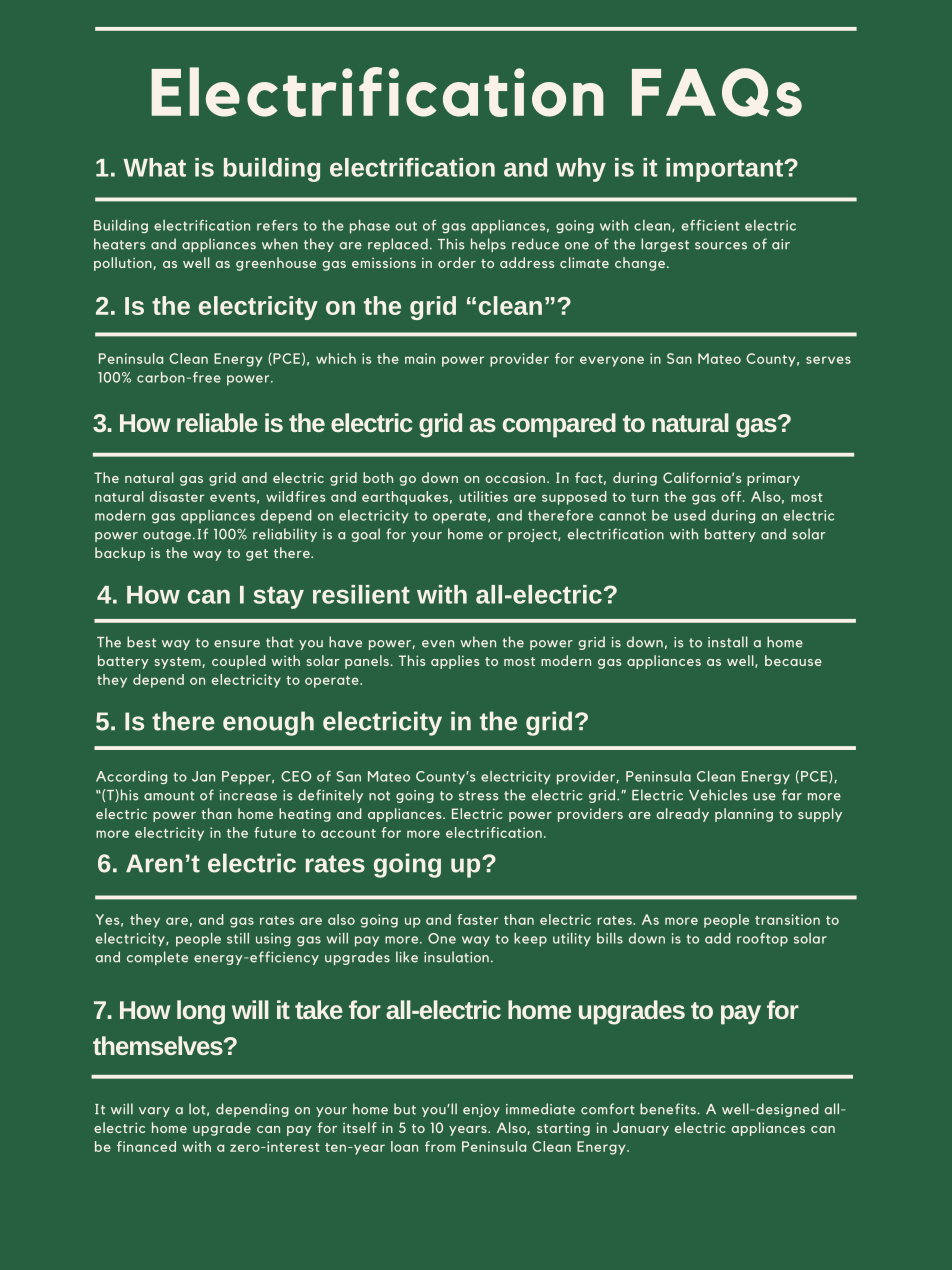 The image size is (952, 1270). I want to click on enjoy, so click(481, 1110).
